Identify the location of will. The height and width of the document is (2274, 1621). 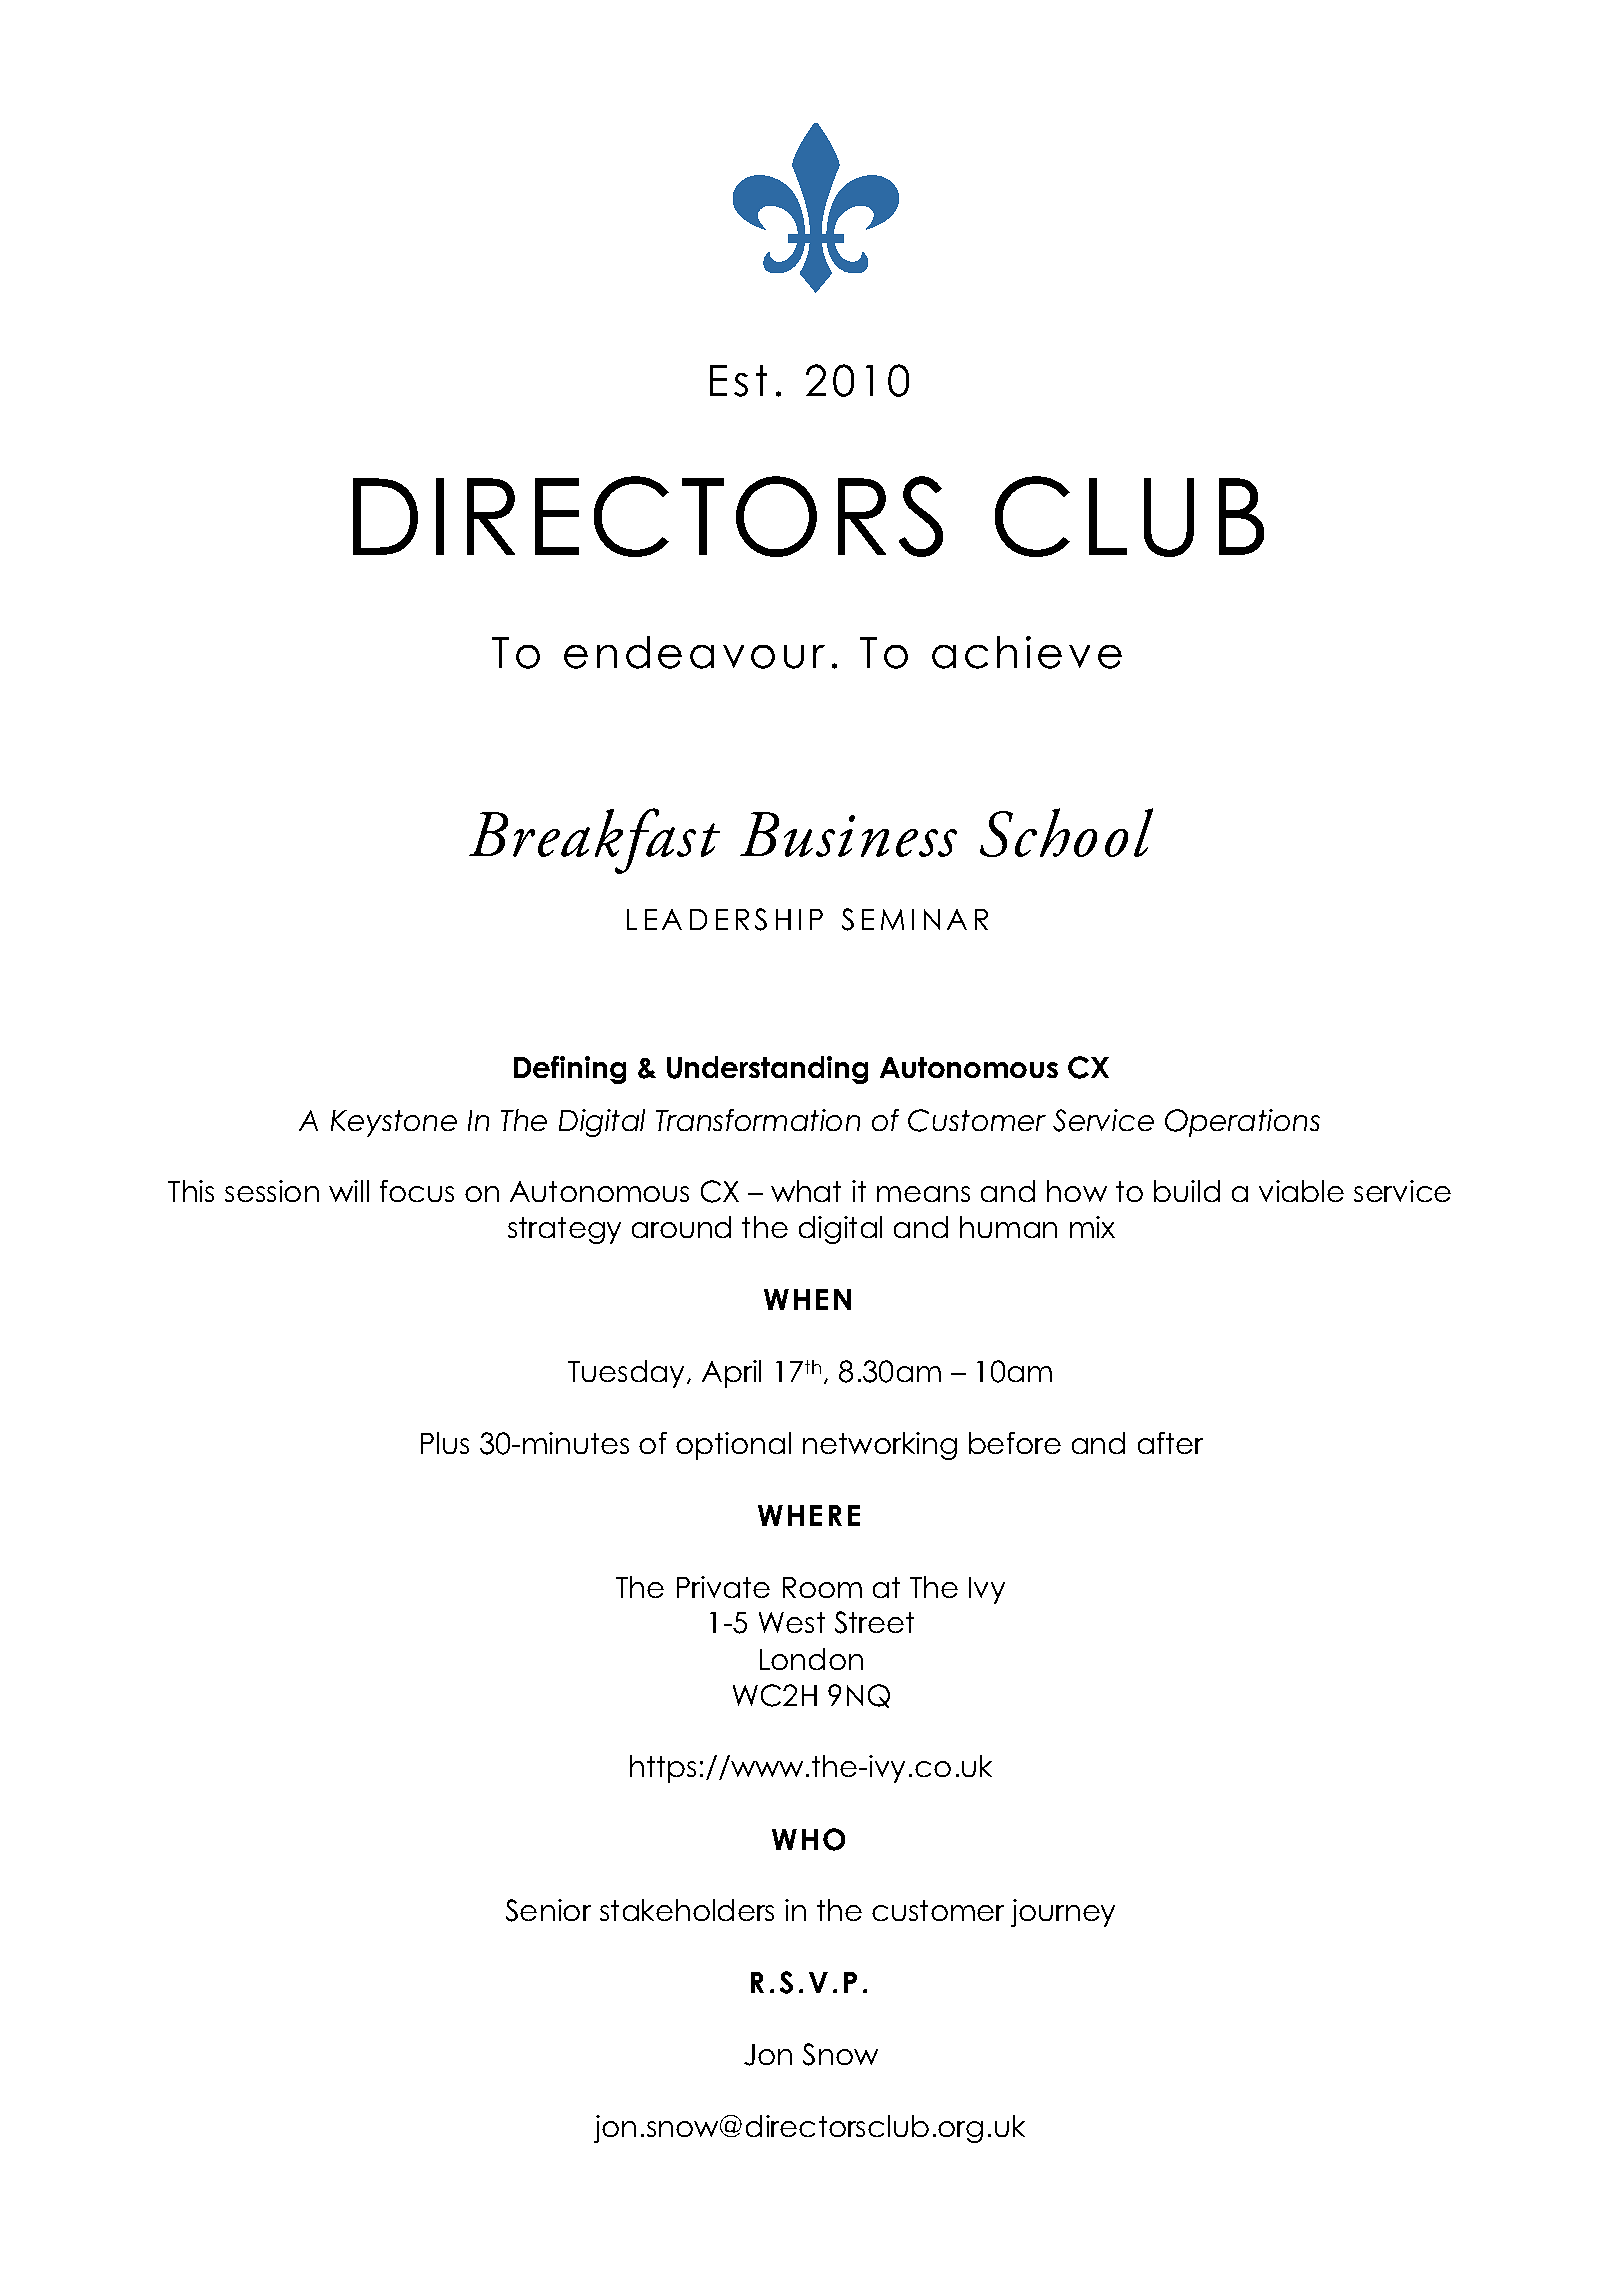
(349, 1191).
